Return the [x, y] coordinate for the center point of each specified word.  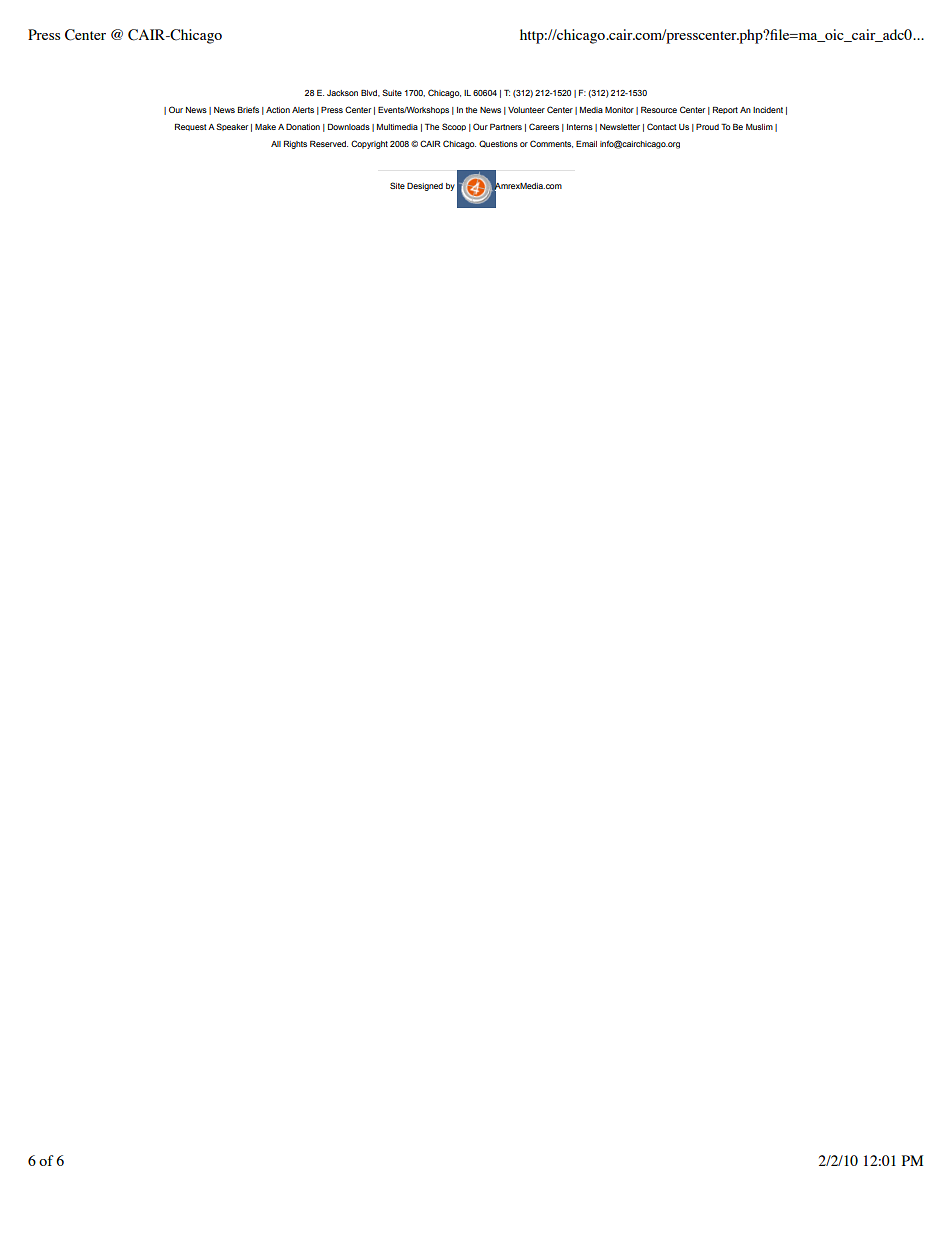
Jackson [342, 93]
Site [397, 185]
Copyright [369, 144]
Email [586, 144]
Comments [551, 144]
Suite [392, 92]
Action [278, 110]
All [276, 144]
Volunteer [526, 110]
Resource [659, 110]
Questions [498, 144]
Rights [295, 145]
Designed [425, 187]
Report [725, 110]
